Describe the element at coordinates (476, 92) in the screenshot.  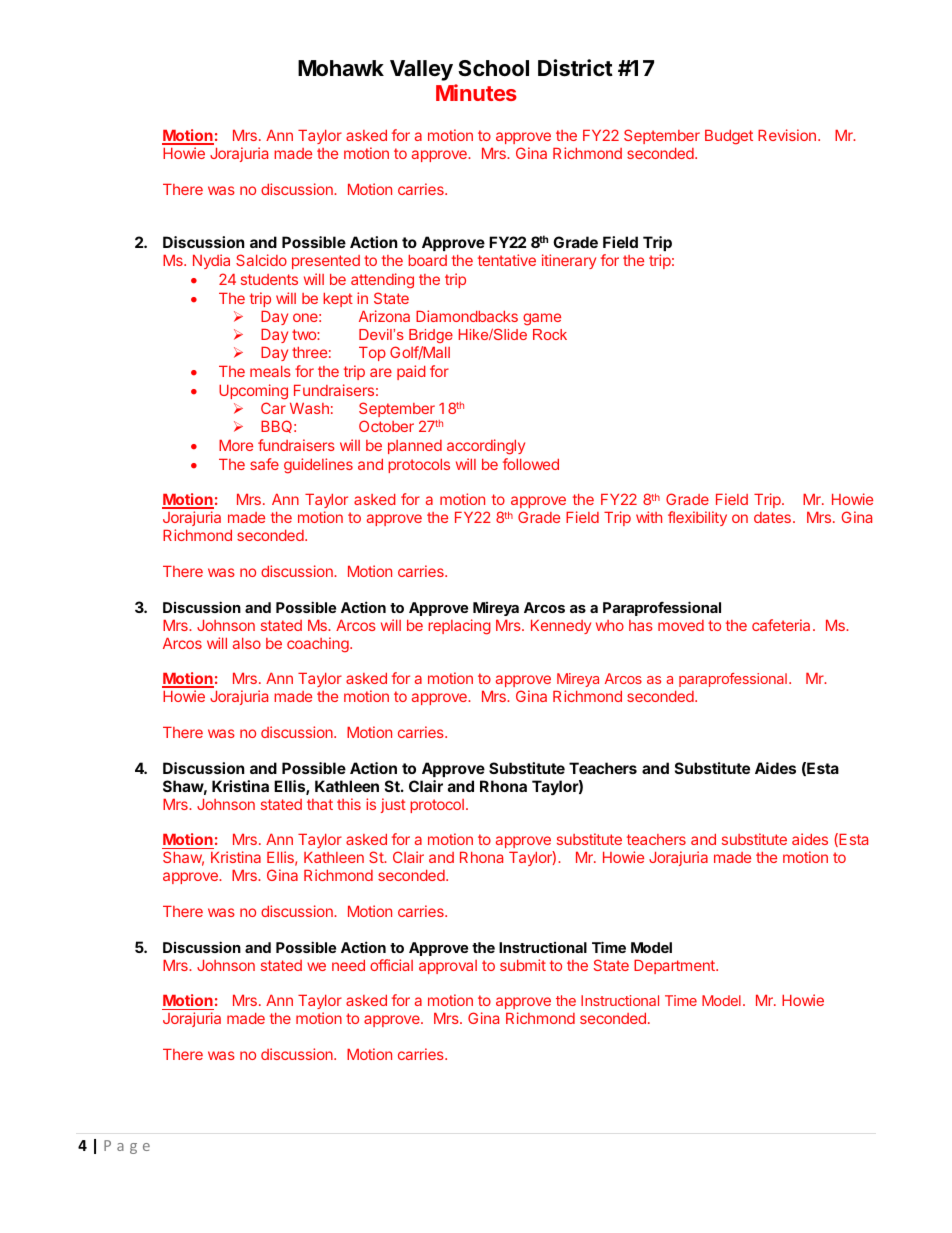
I see `Minutes` at that location.
